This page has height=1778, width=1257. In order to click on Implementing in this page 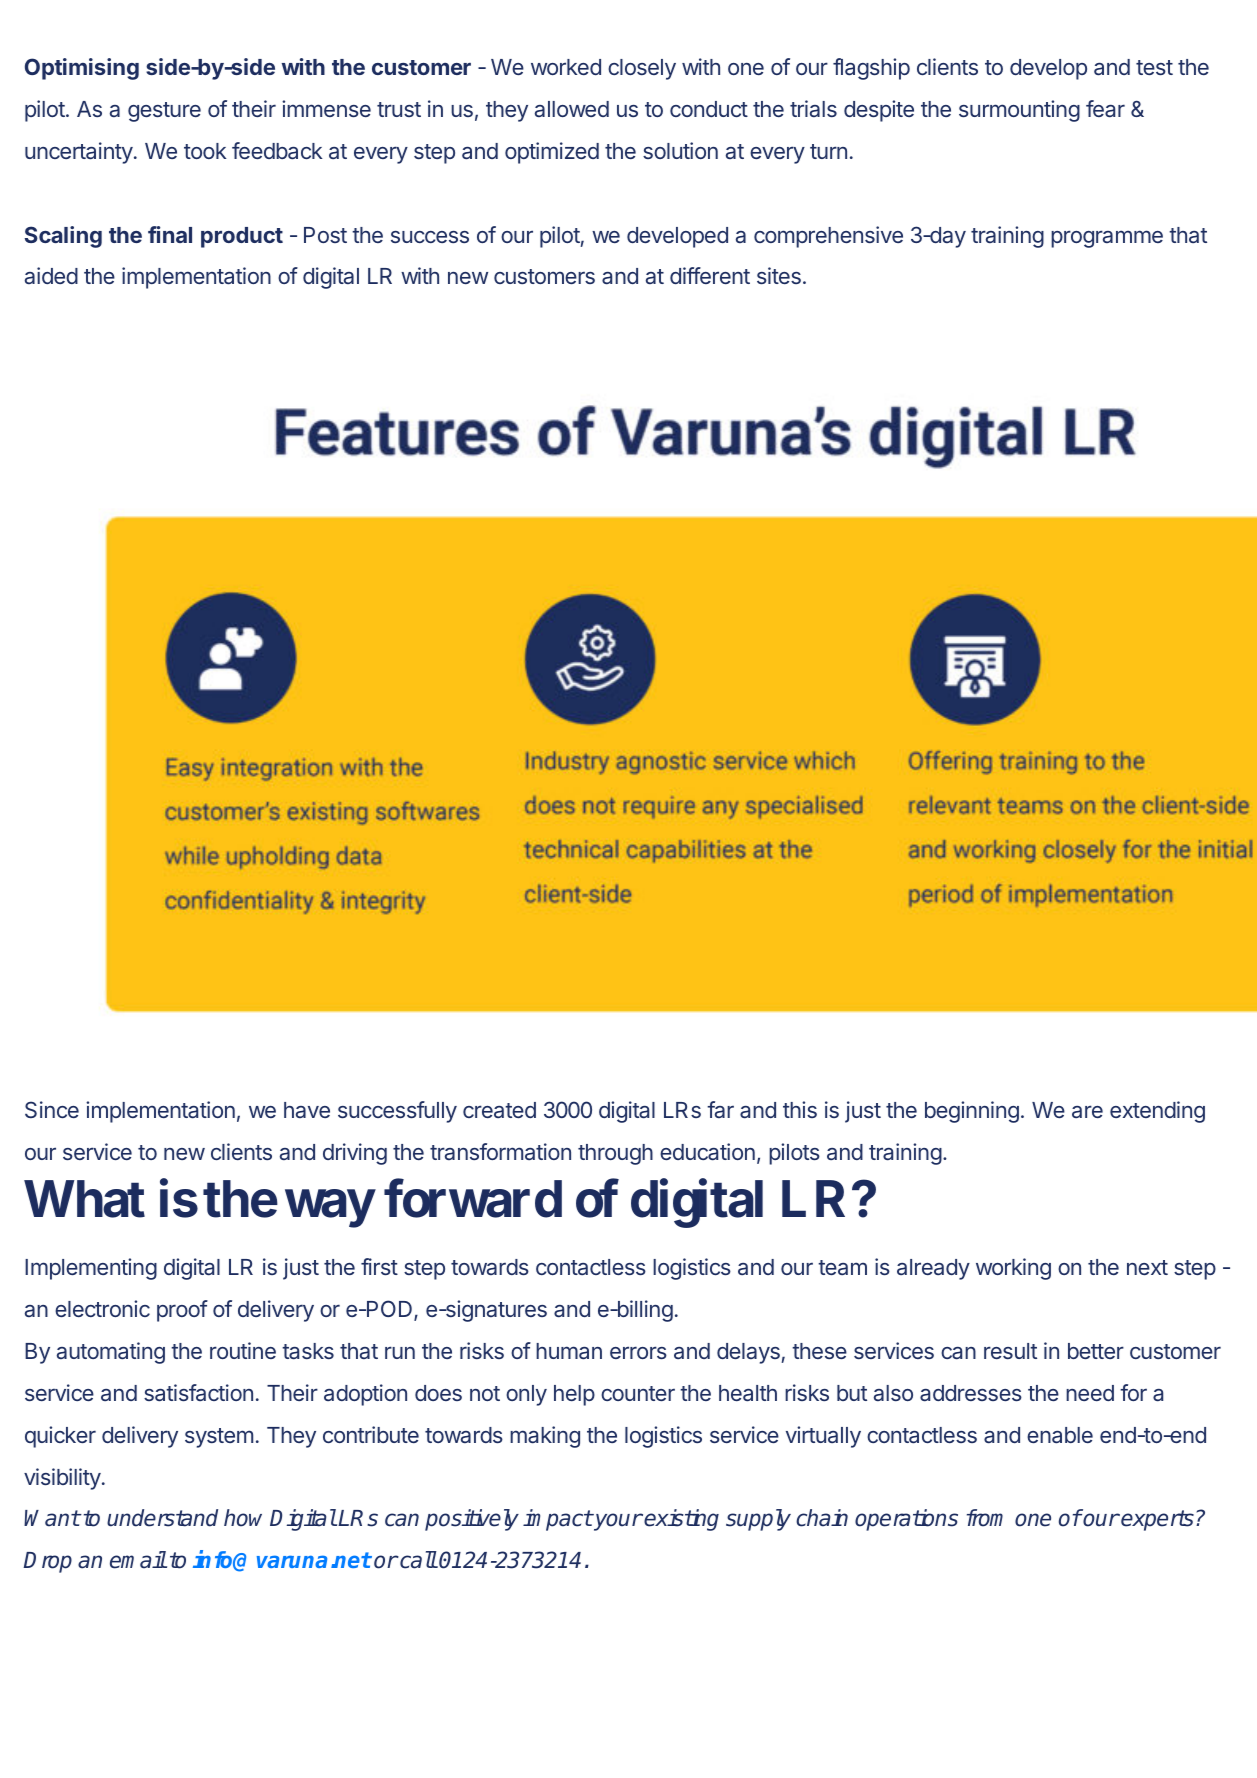, I will do `click(91, 1269)`.
